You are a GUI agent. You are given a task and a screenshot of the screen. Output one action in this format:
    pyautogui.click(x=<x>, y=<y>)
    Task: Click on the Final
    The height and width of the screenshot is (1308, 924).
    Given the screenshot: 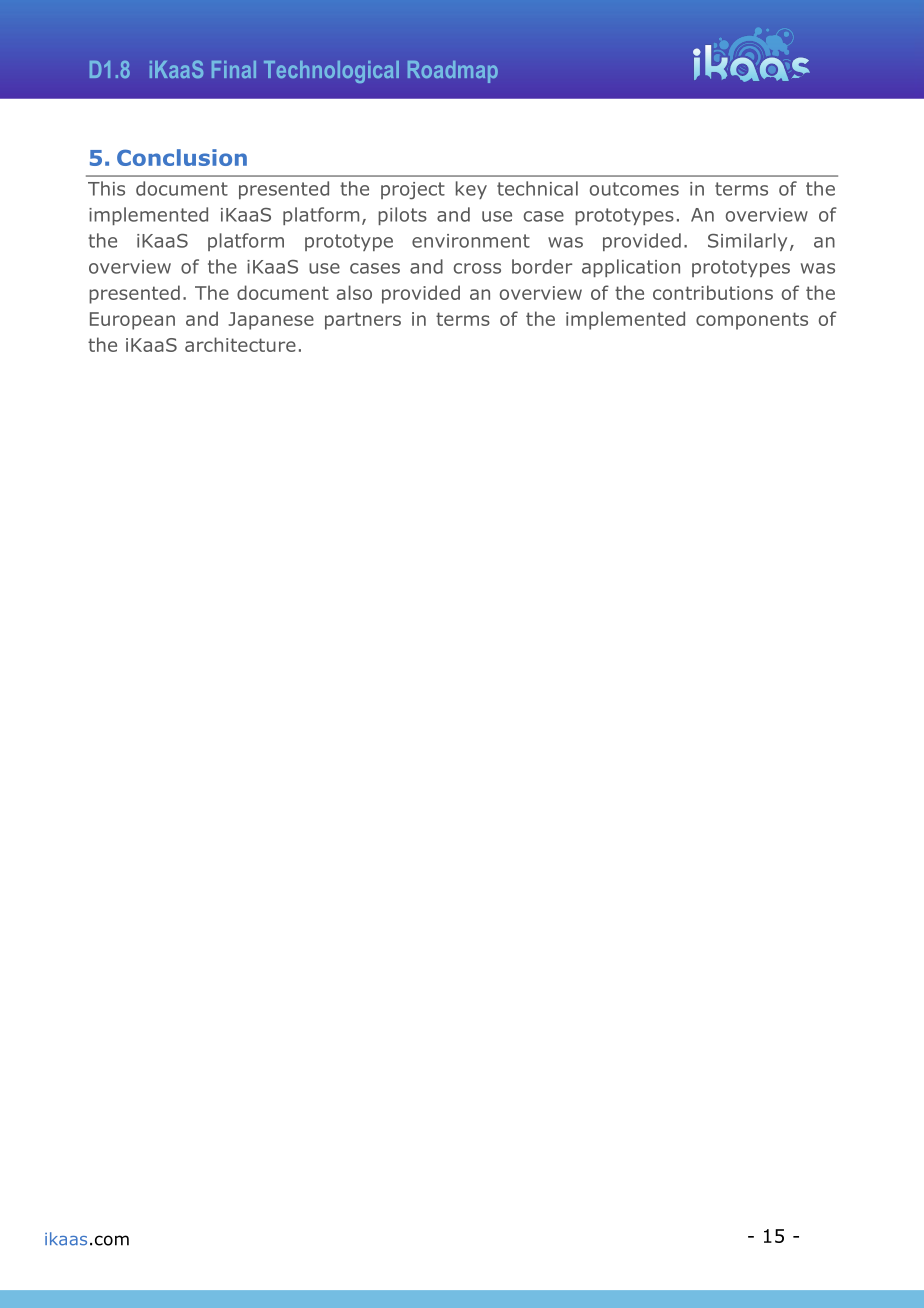 What is the action you would take?
    pyautogui.click(x=234, y=69)
